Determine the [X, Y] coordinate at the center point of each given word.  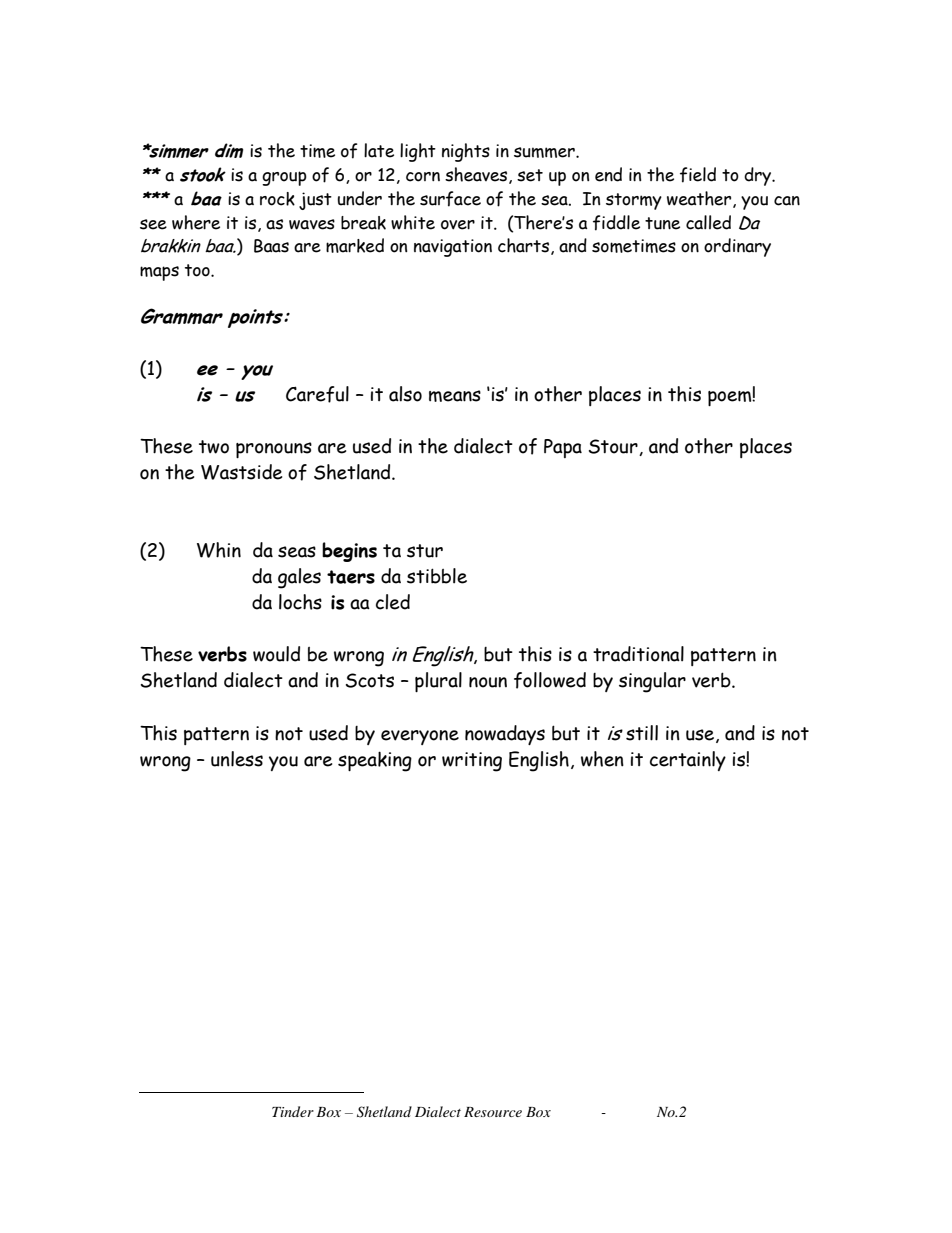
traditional [638, 654]
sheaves [477, 175]
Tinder [293, 1111]
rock [277, 199]
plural [438, 682]
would [276, 654]
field [698, 175]
